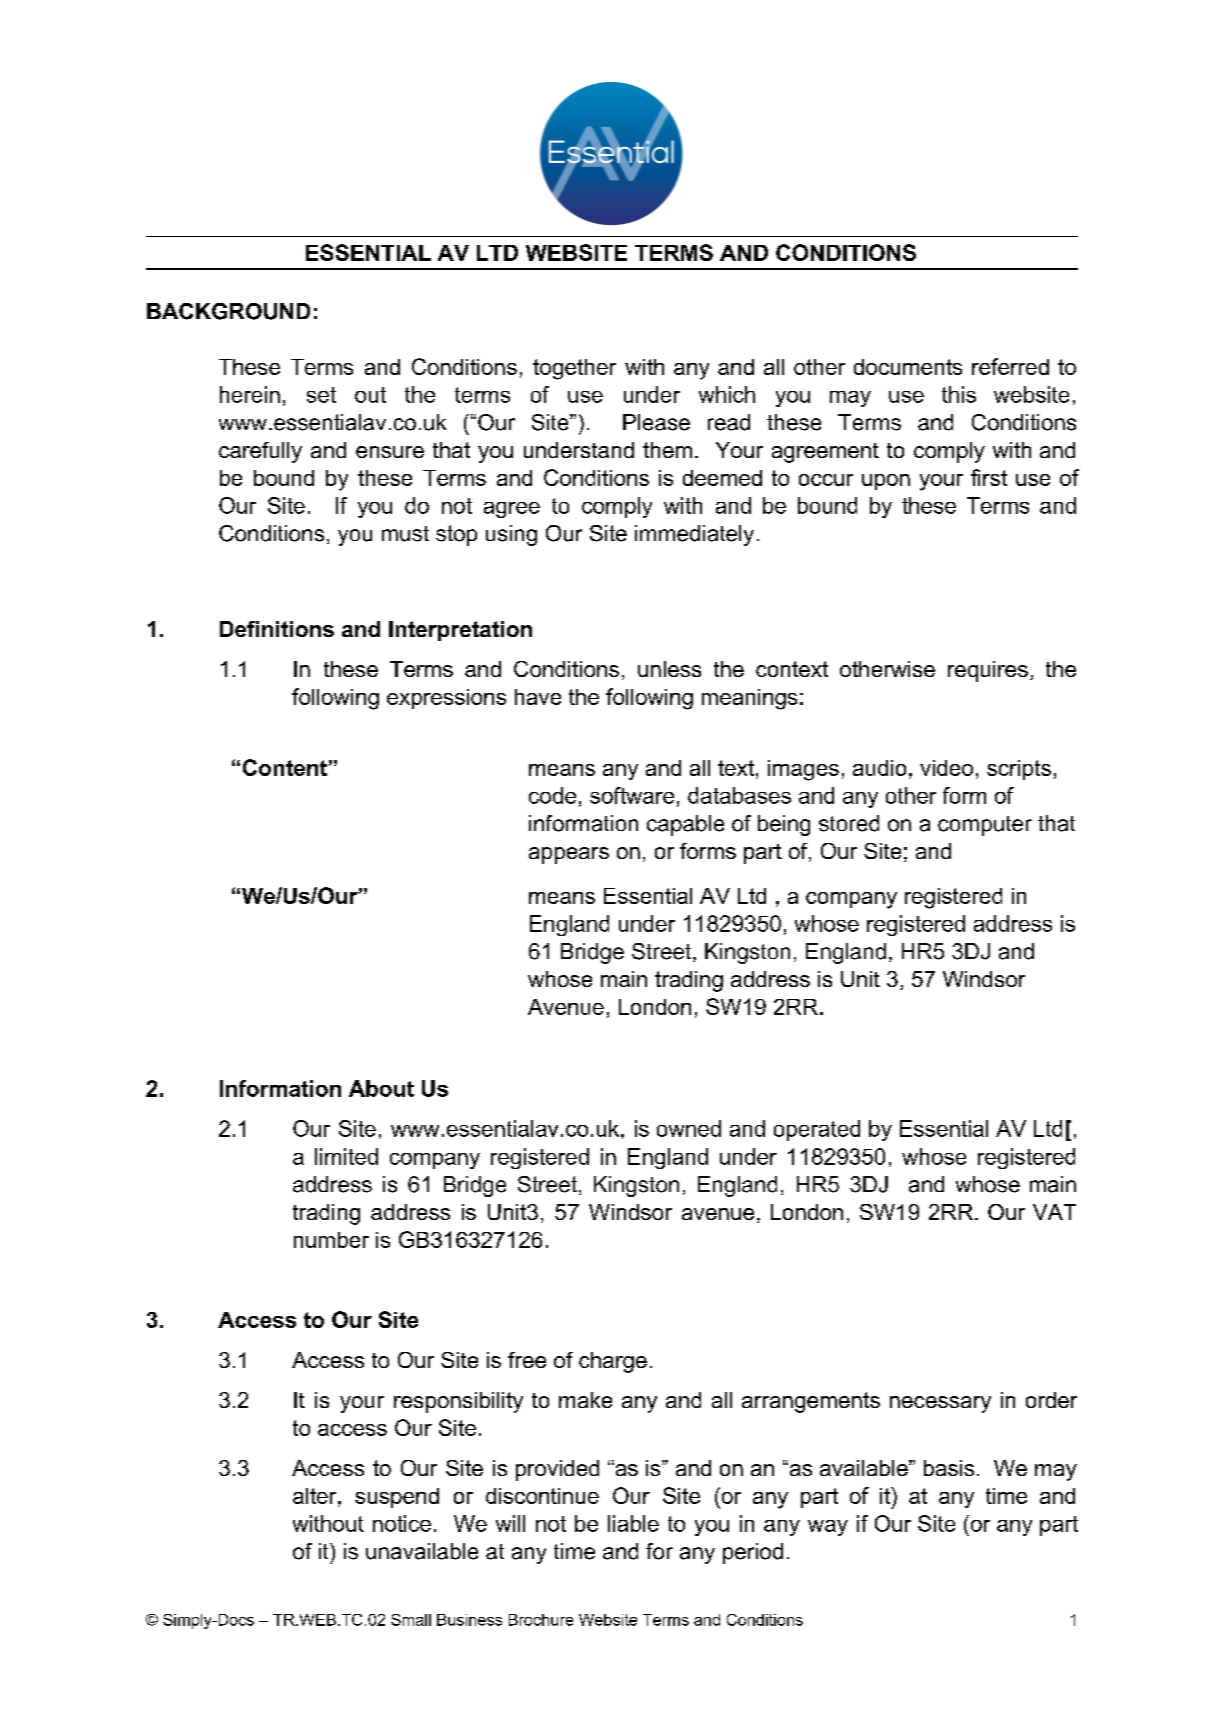 The width and height of the page is (1224, 1732). Describe the element at coordinates (381, 1088) in the page. I see `About` at that location.
